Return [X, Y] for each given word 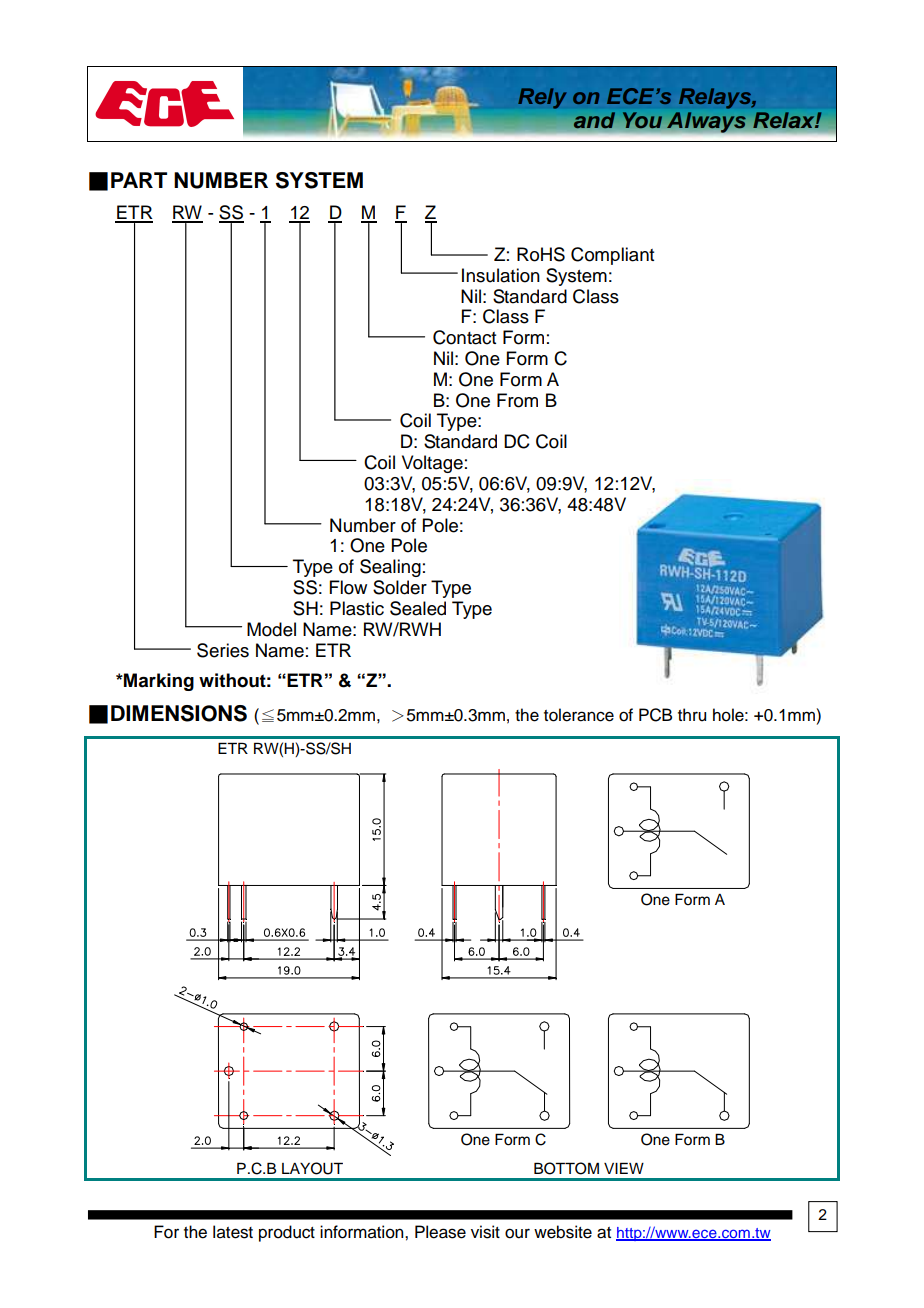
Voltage [432, 464]
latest [233, 1232]
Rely [542, 98]
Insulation [501, 275]
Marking [158, 682]
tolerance [579, 715]
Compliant [612, 256]
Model [271, 629]
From [517, 400]
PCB [655, 715]
